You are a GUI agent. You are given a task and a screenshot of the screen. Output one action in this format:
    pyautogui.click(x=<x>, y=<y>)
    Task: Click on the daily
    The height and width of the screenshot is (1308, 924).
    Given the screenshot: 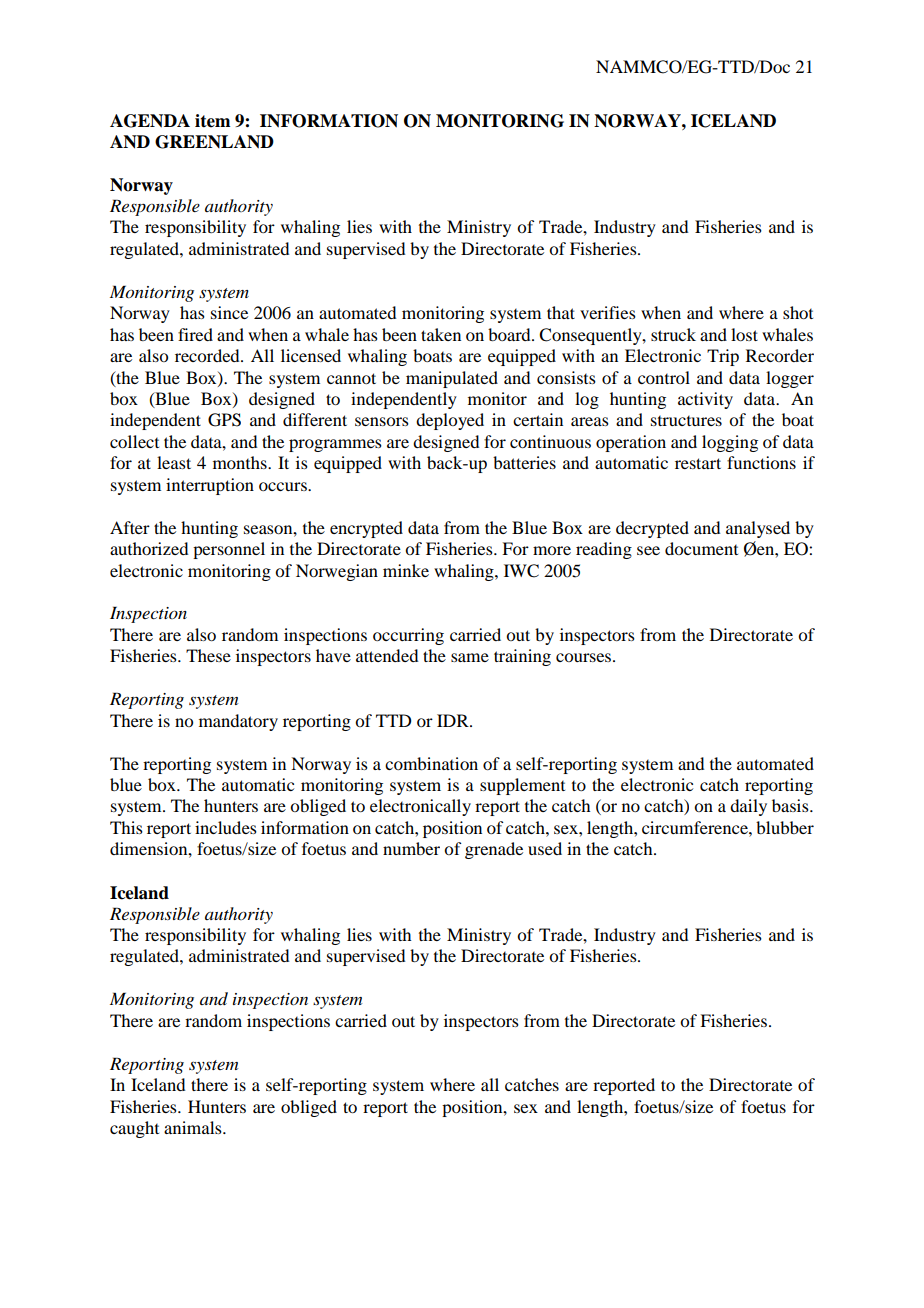 What is the action you would take?
    pyautogui.click(x=748, y=807)
